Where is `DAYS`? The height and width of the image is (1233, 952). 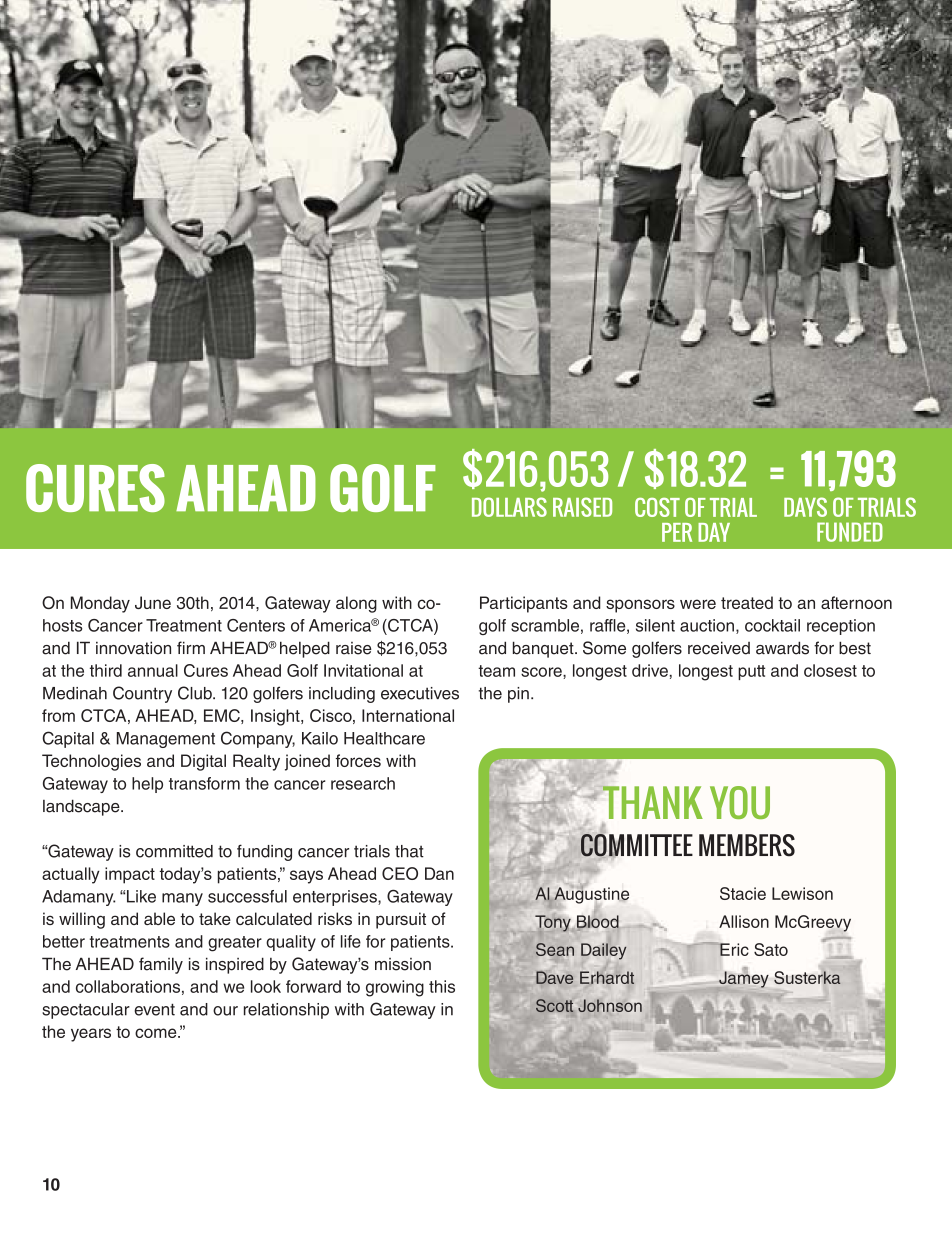
DAYS is located at coordinates (805, 507).
